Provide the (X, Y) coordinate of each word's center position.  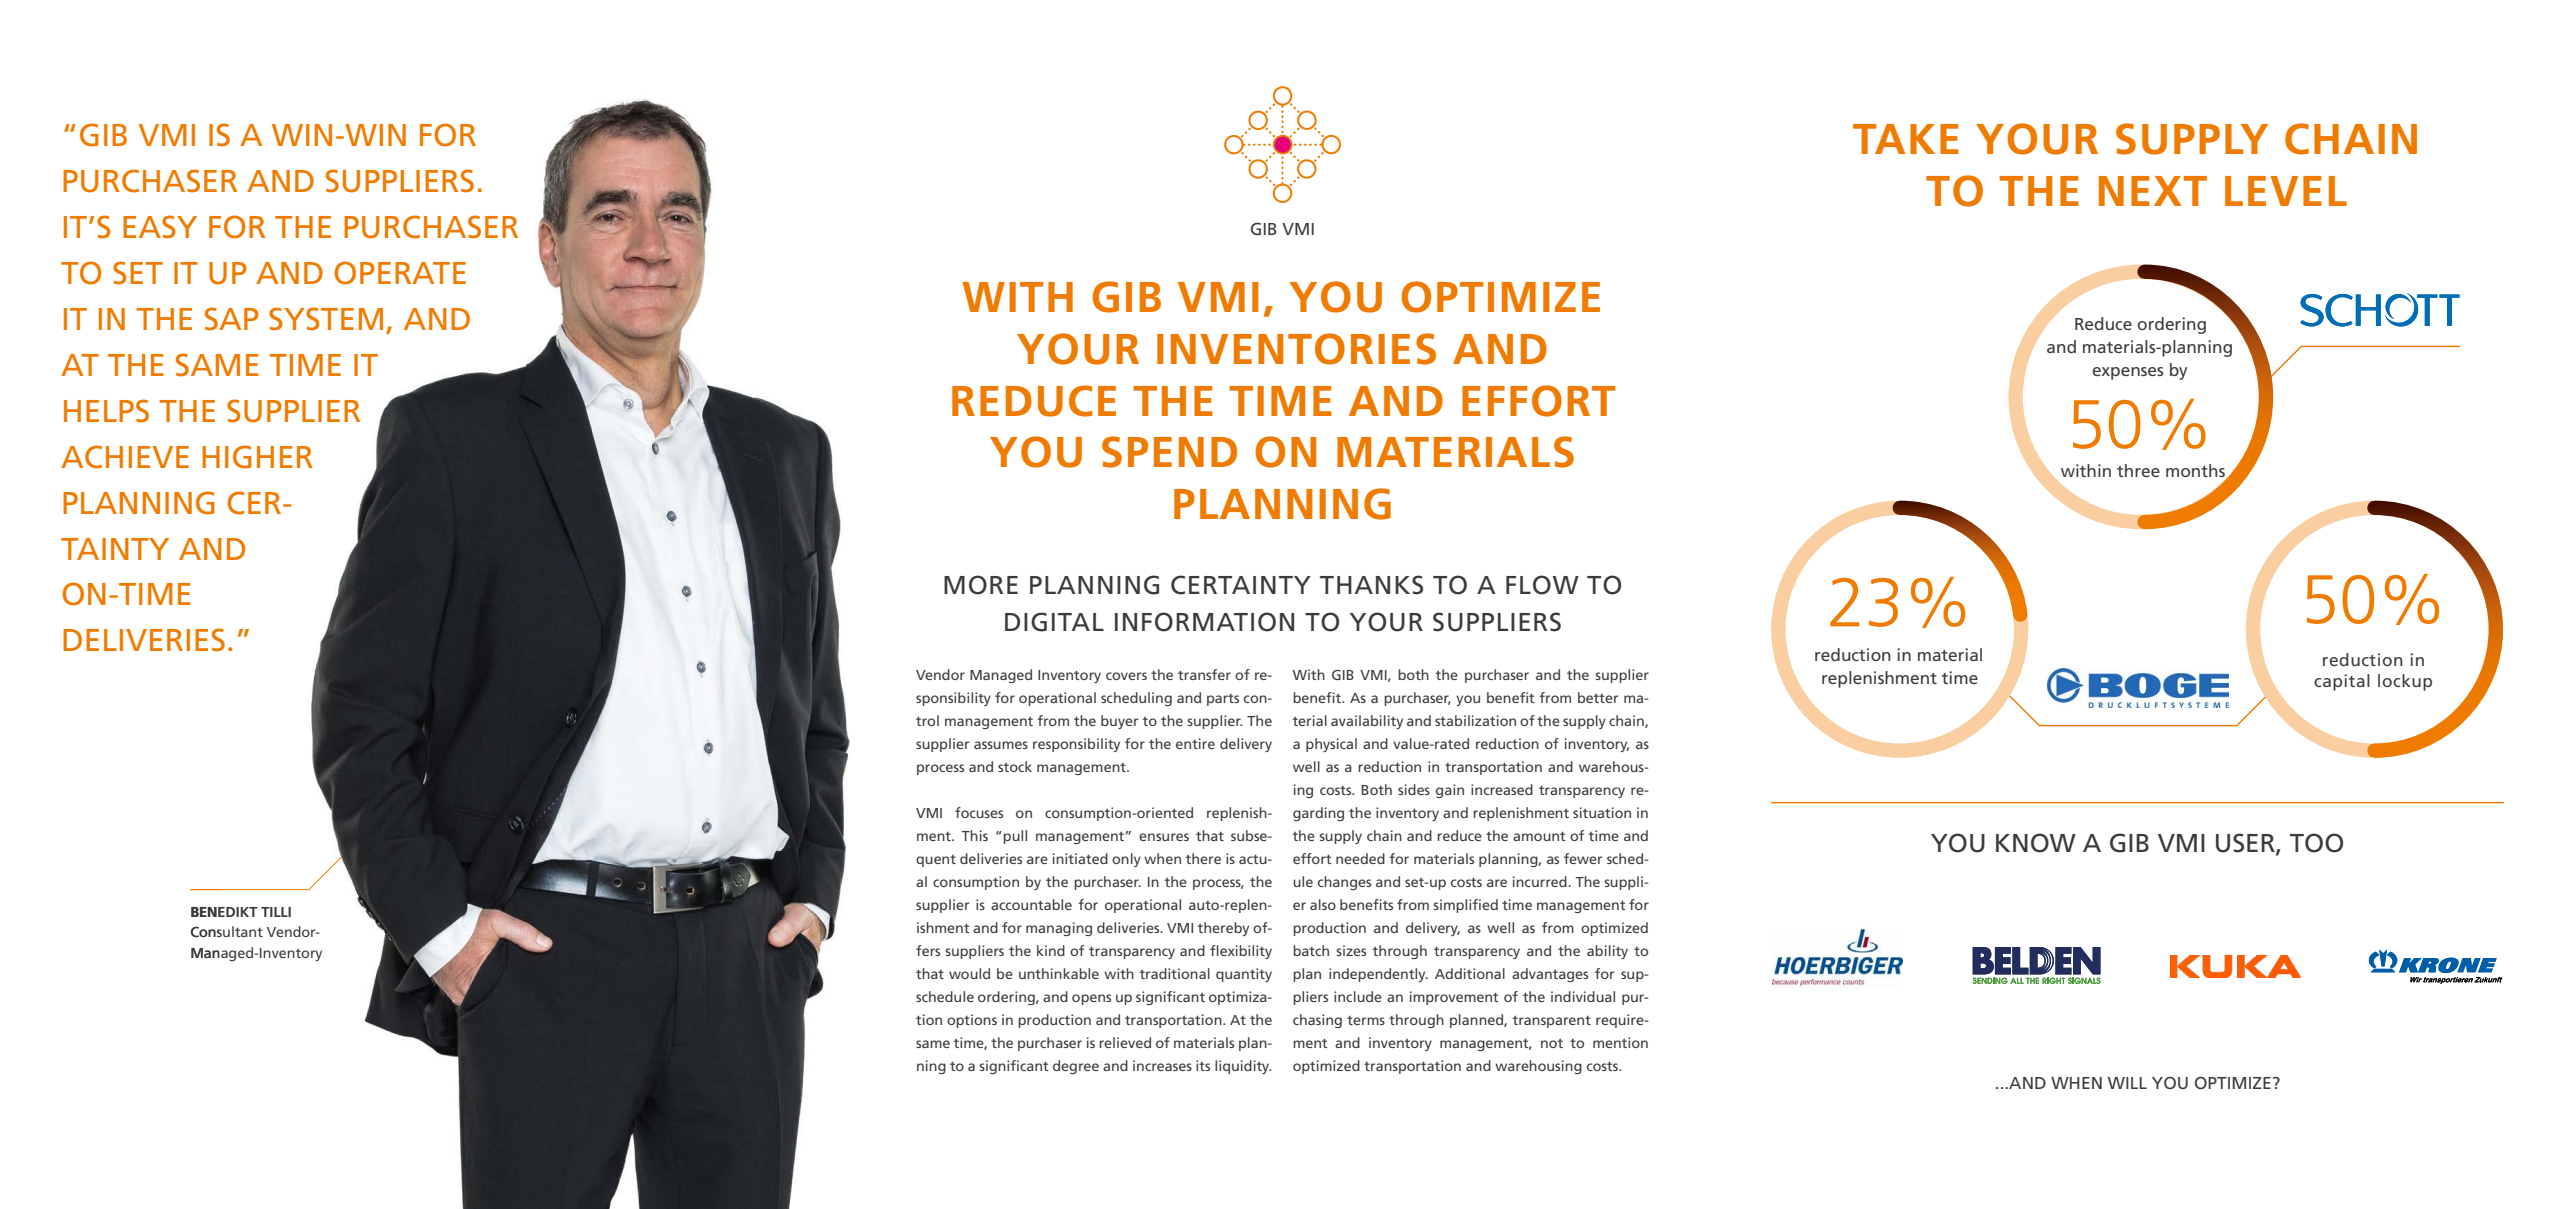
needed (1360, 858)
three (2138, 470)
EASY (160, 227)
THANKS (1371, 585)
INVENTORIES (1296, 349)
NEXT (2153, 191)
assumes (1001, 745)
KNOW (2036, 843)
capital (2342, 682)
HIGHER (257, 457)
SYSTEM (326, 319)
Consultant (227, 932)
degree (1076, 1067)
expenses (2127, 373)
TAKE (1906, 139)
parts (1223, 700)
